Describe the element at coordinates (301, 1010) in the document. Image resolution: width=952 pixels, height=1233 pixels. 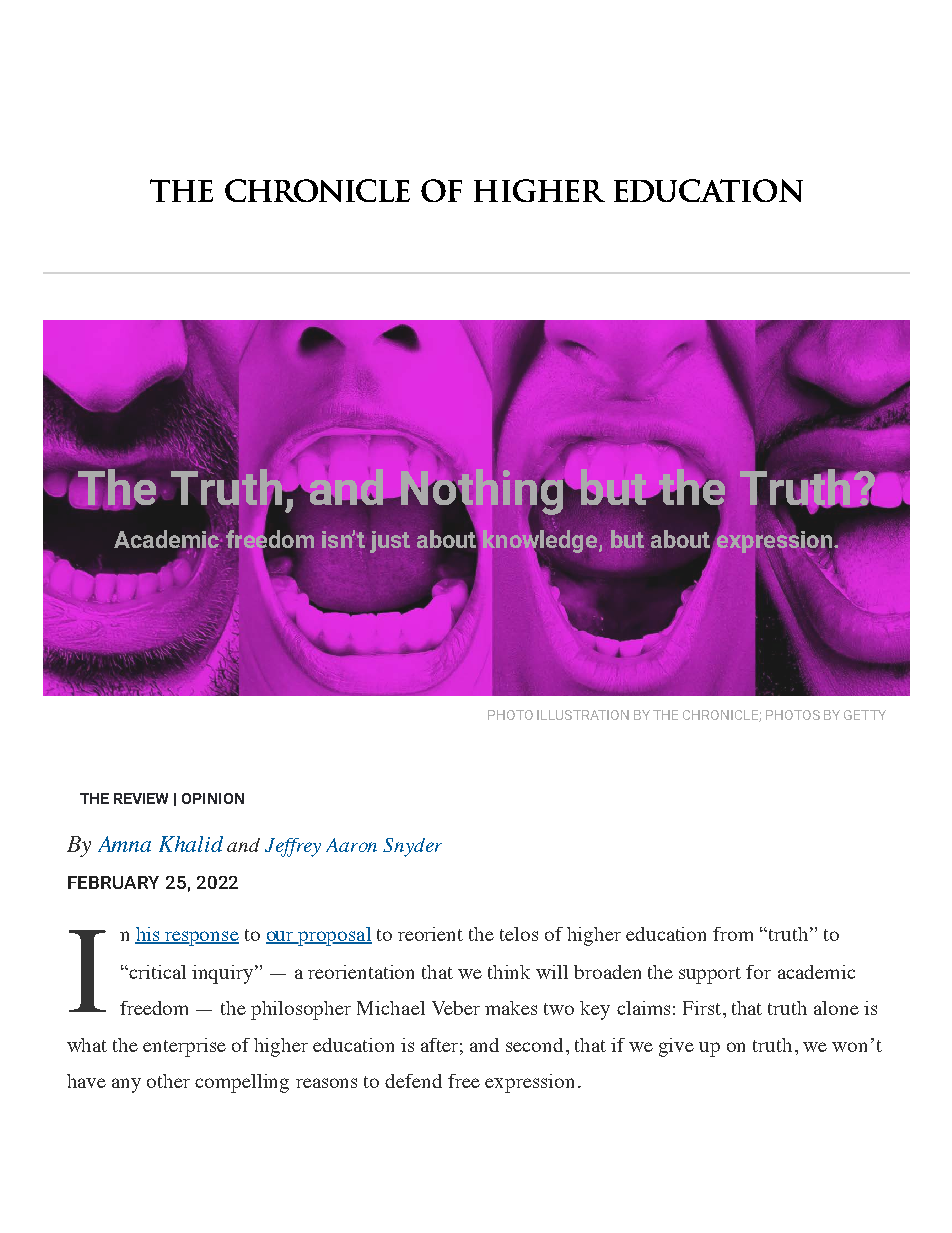
I see `philosopher` at that location.
